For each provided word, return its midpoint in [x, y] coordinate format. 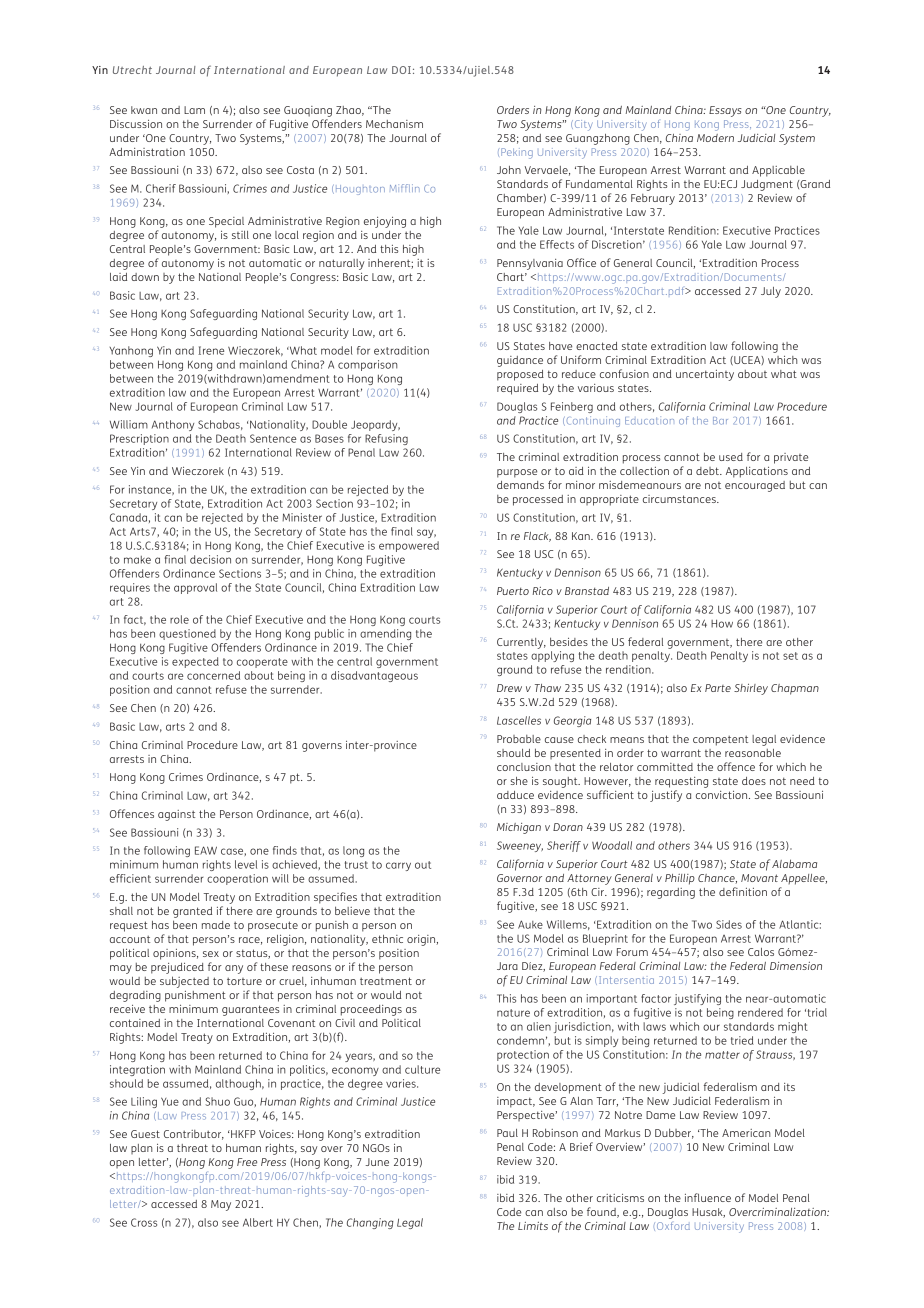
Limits [533, 1226]
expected [195, 662]
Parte [718, 688]
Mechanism [394, 124]
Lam [194, 110]
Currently [521, 643]
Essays [725, 111]
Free [247, 1162]
